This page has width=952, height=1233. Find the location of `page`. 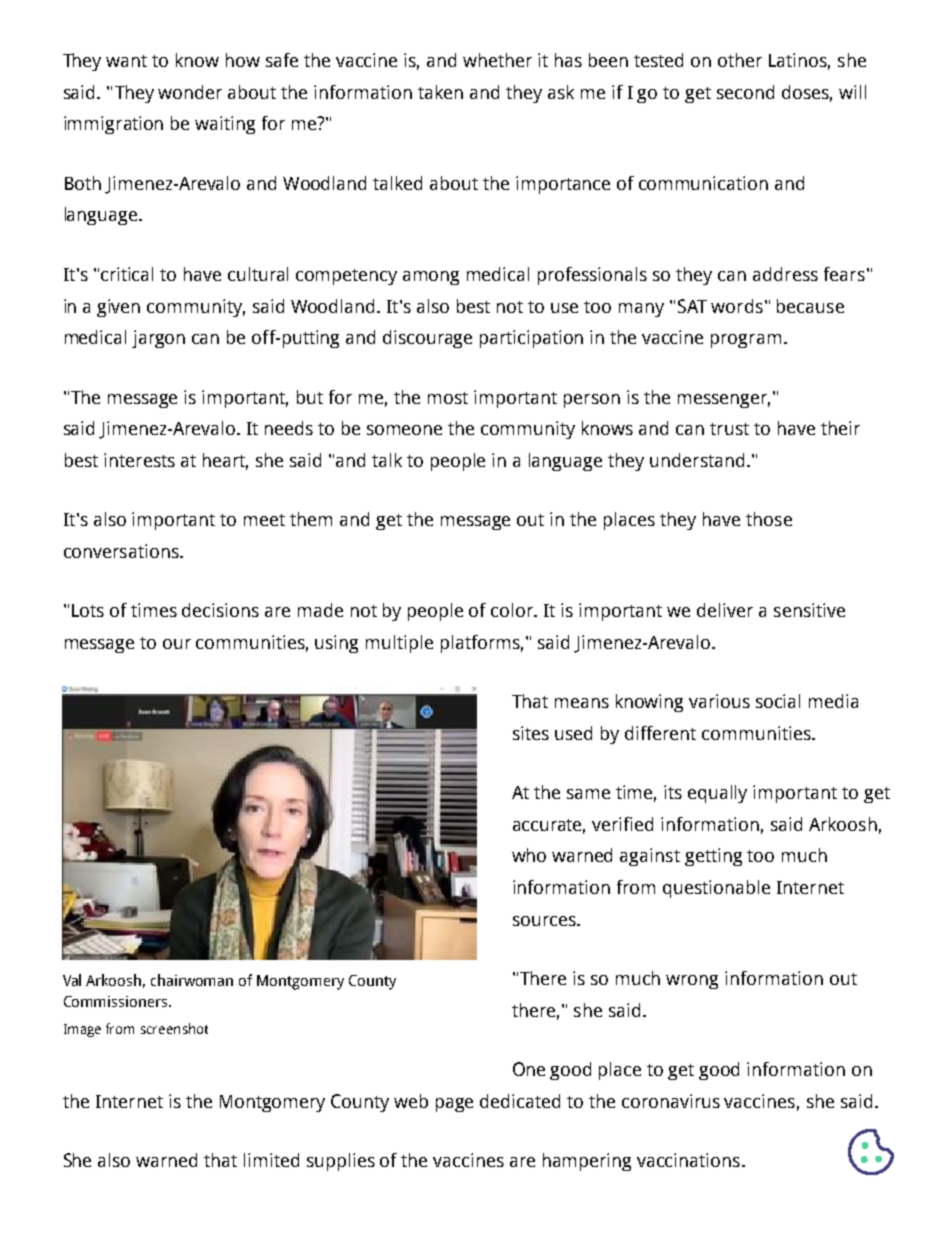

page is located at coordinates (454, 1105).
